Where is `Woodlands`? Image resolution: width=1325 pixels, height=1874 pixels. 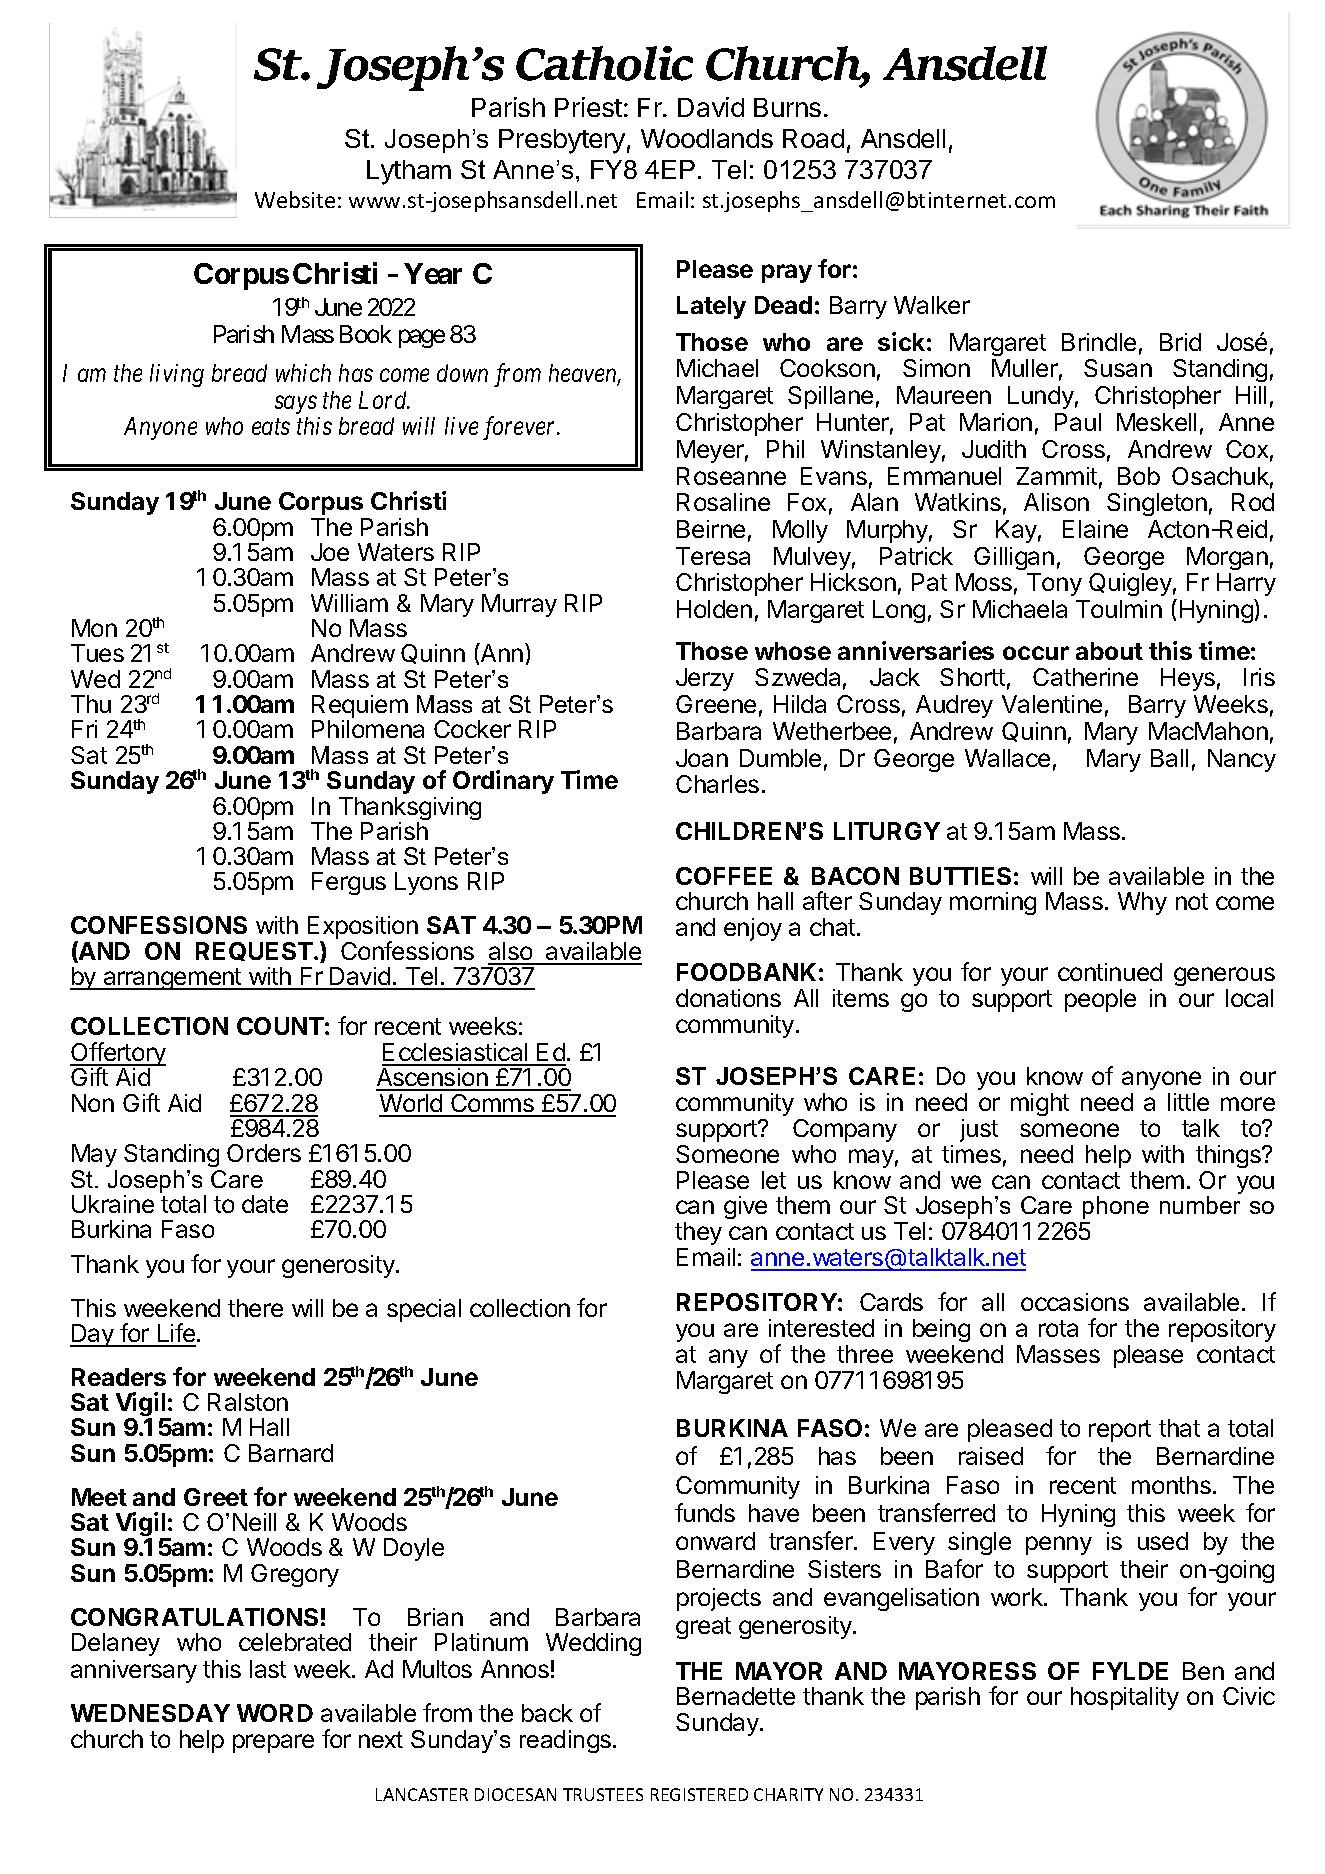 Woodlands is located at coordinates (707, 138).
